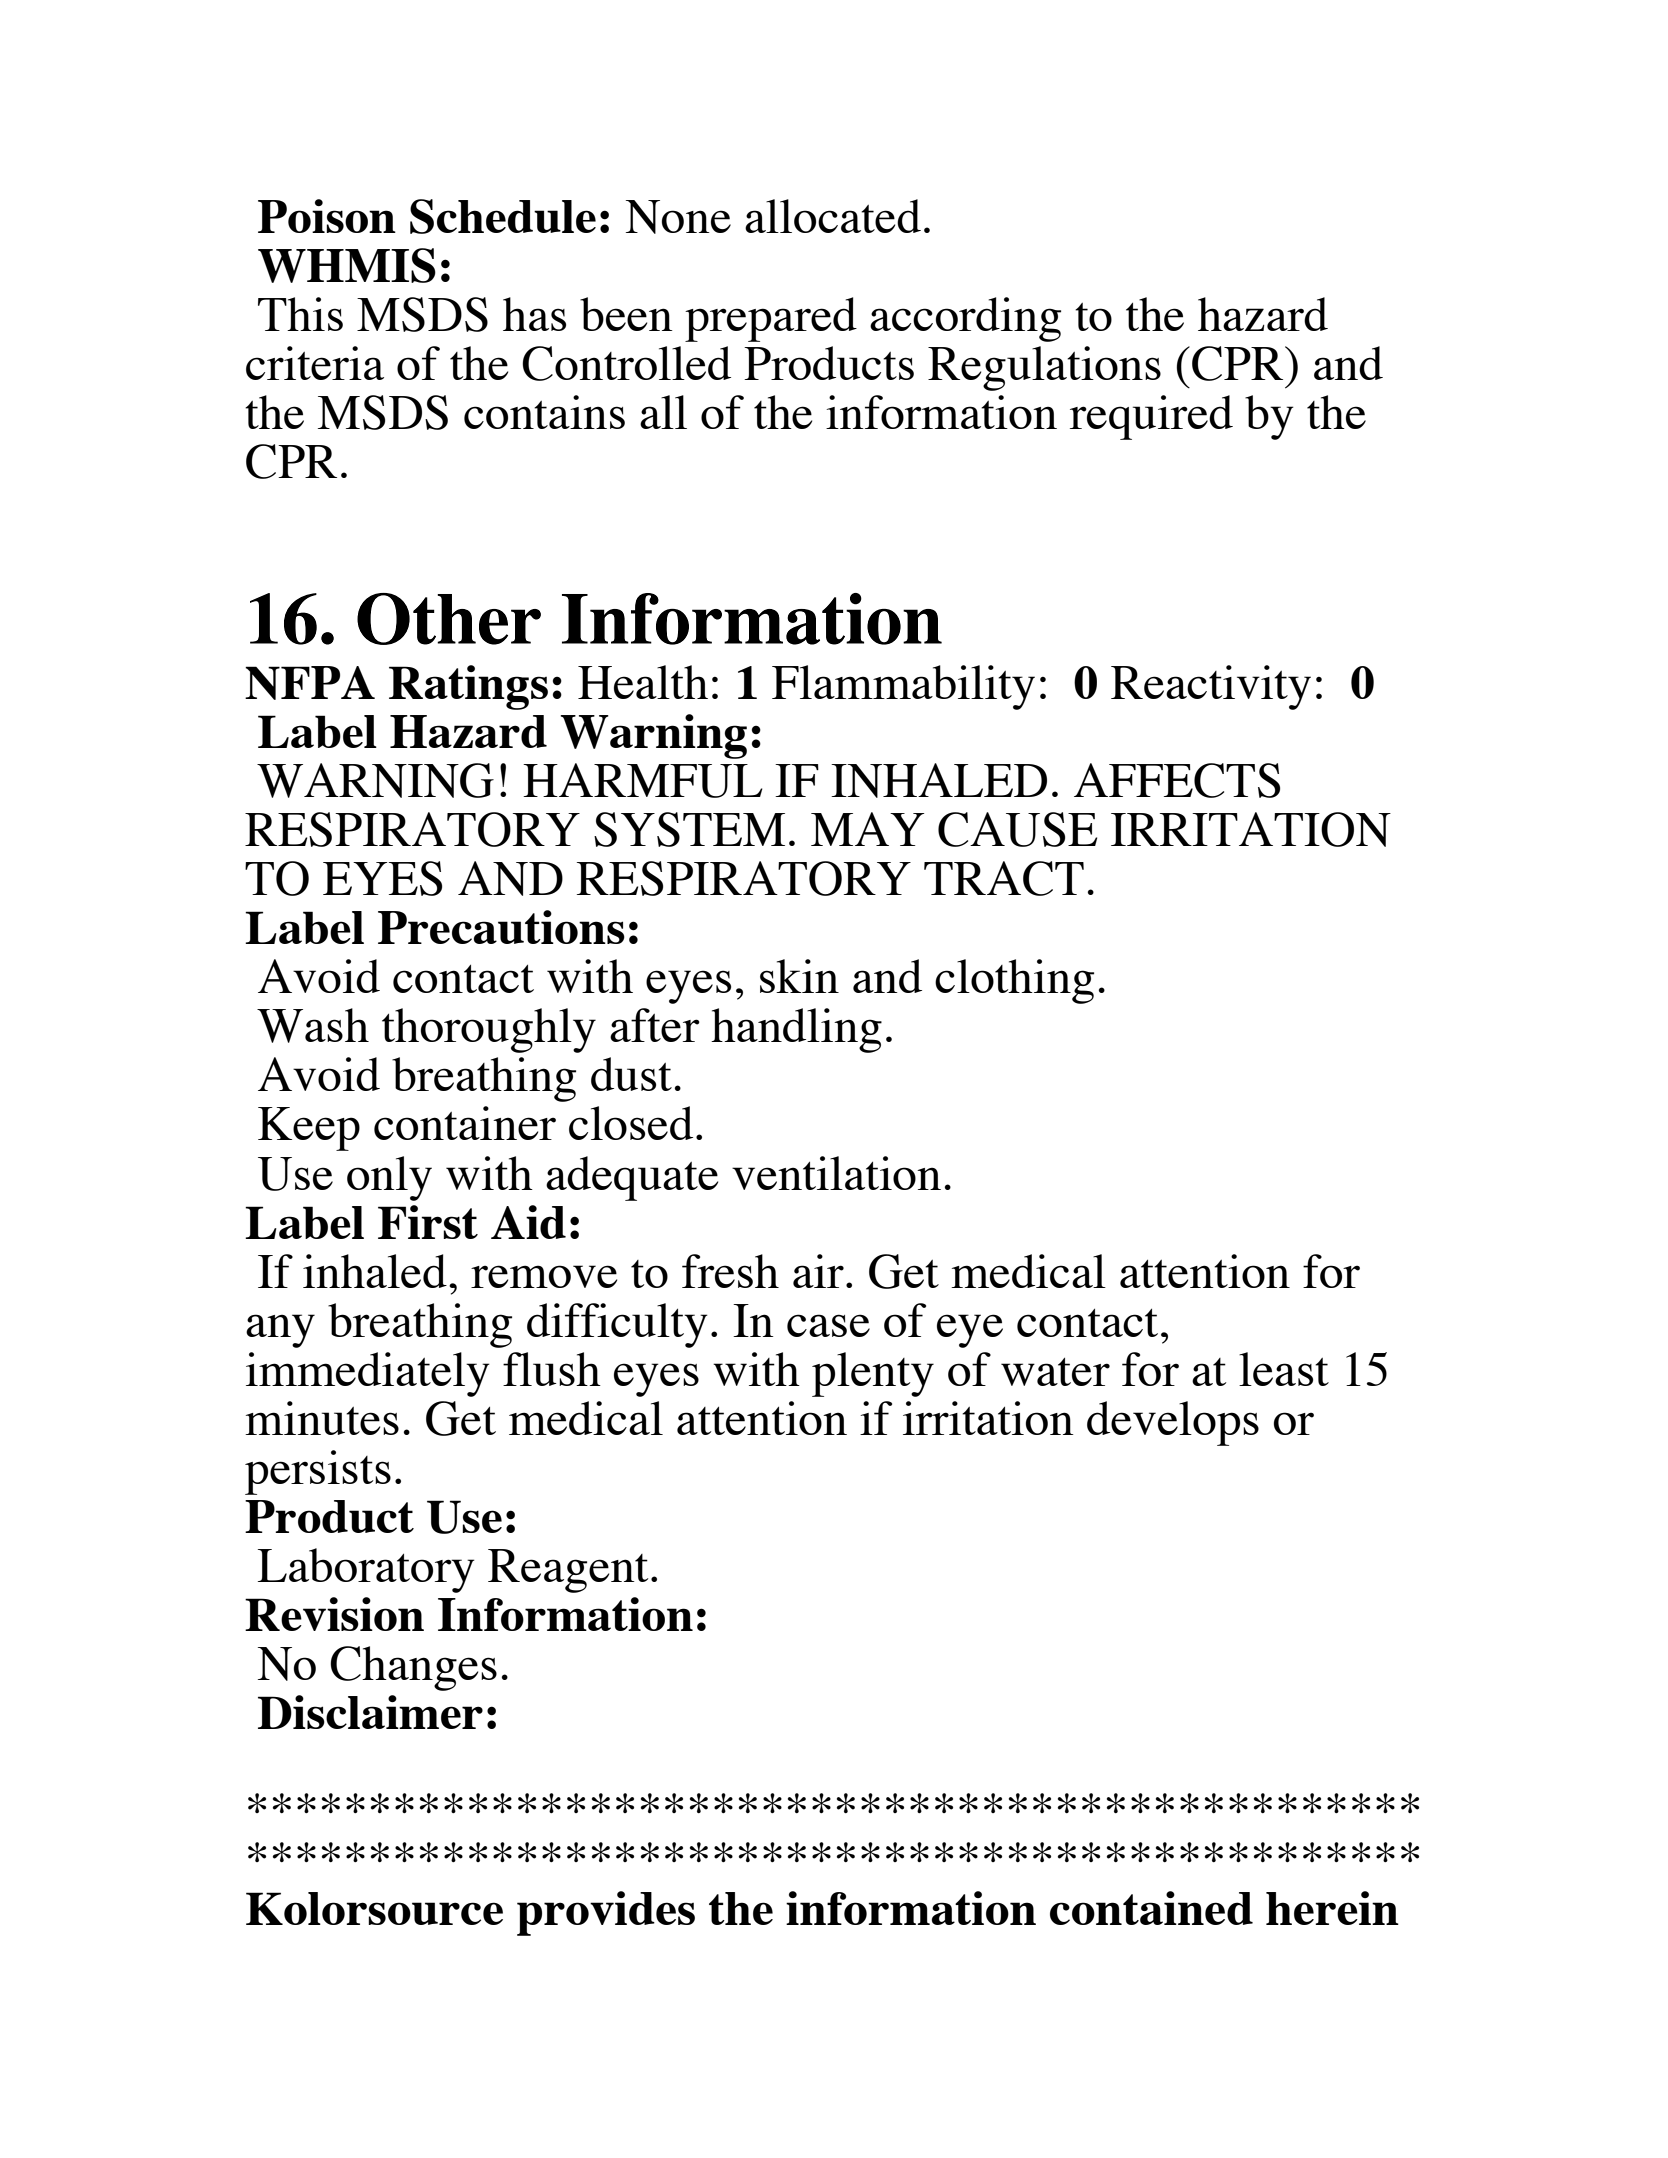 This image has width=1668, height=2158. I want to click on contained, so click(1151, 1908).
